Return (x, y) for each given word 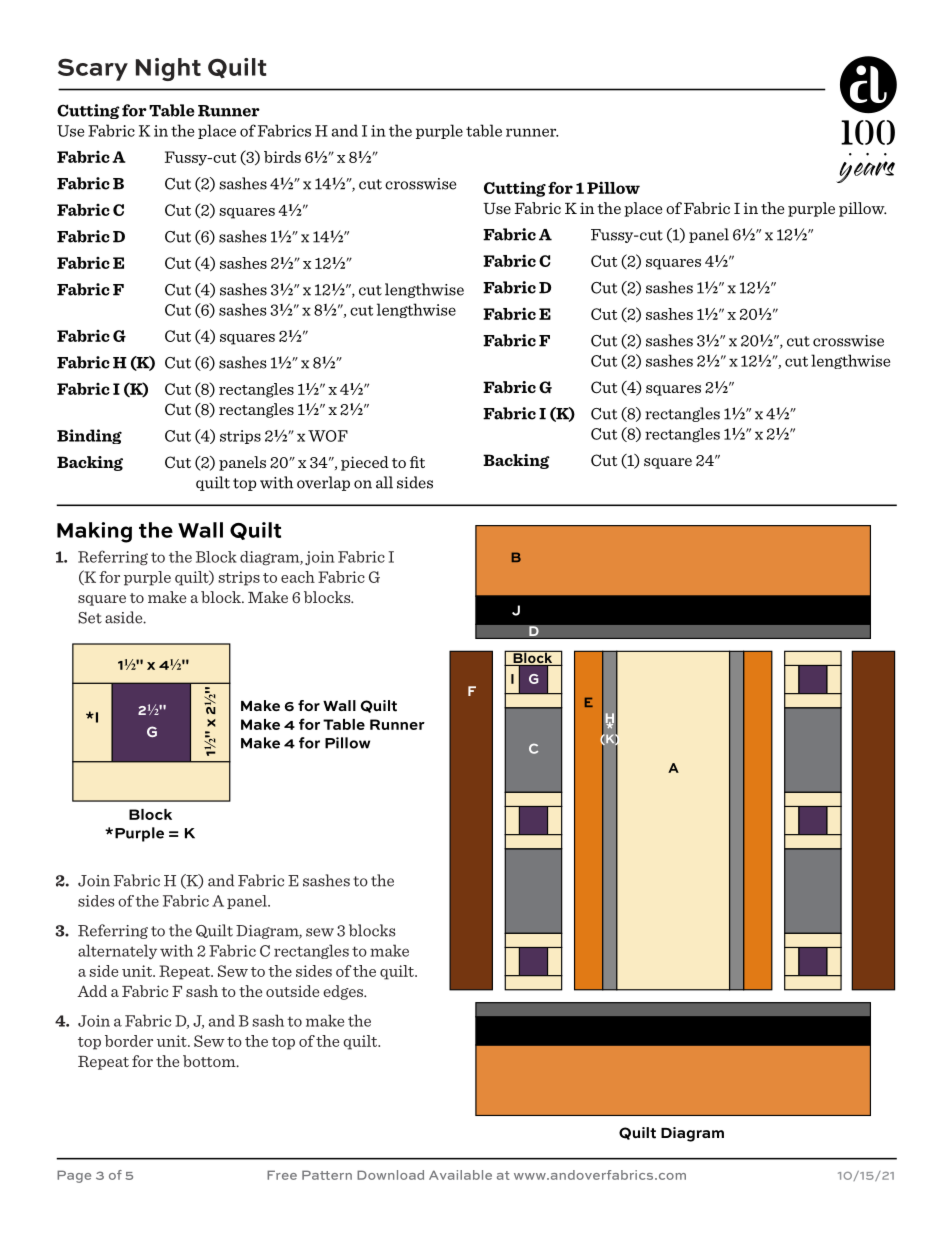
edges (344, 992)
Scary (93, 69)
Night (168, 69)
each (298, 577)
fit (417, 462)
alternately (117, 952)
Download (390, 1175)
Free (282, 1175)
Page (74, 1176)
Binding (89, 436)
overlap (323, 483)
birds (282, 157)
